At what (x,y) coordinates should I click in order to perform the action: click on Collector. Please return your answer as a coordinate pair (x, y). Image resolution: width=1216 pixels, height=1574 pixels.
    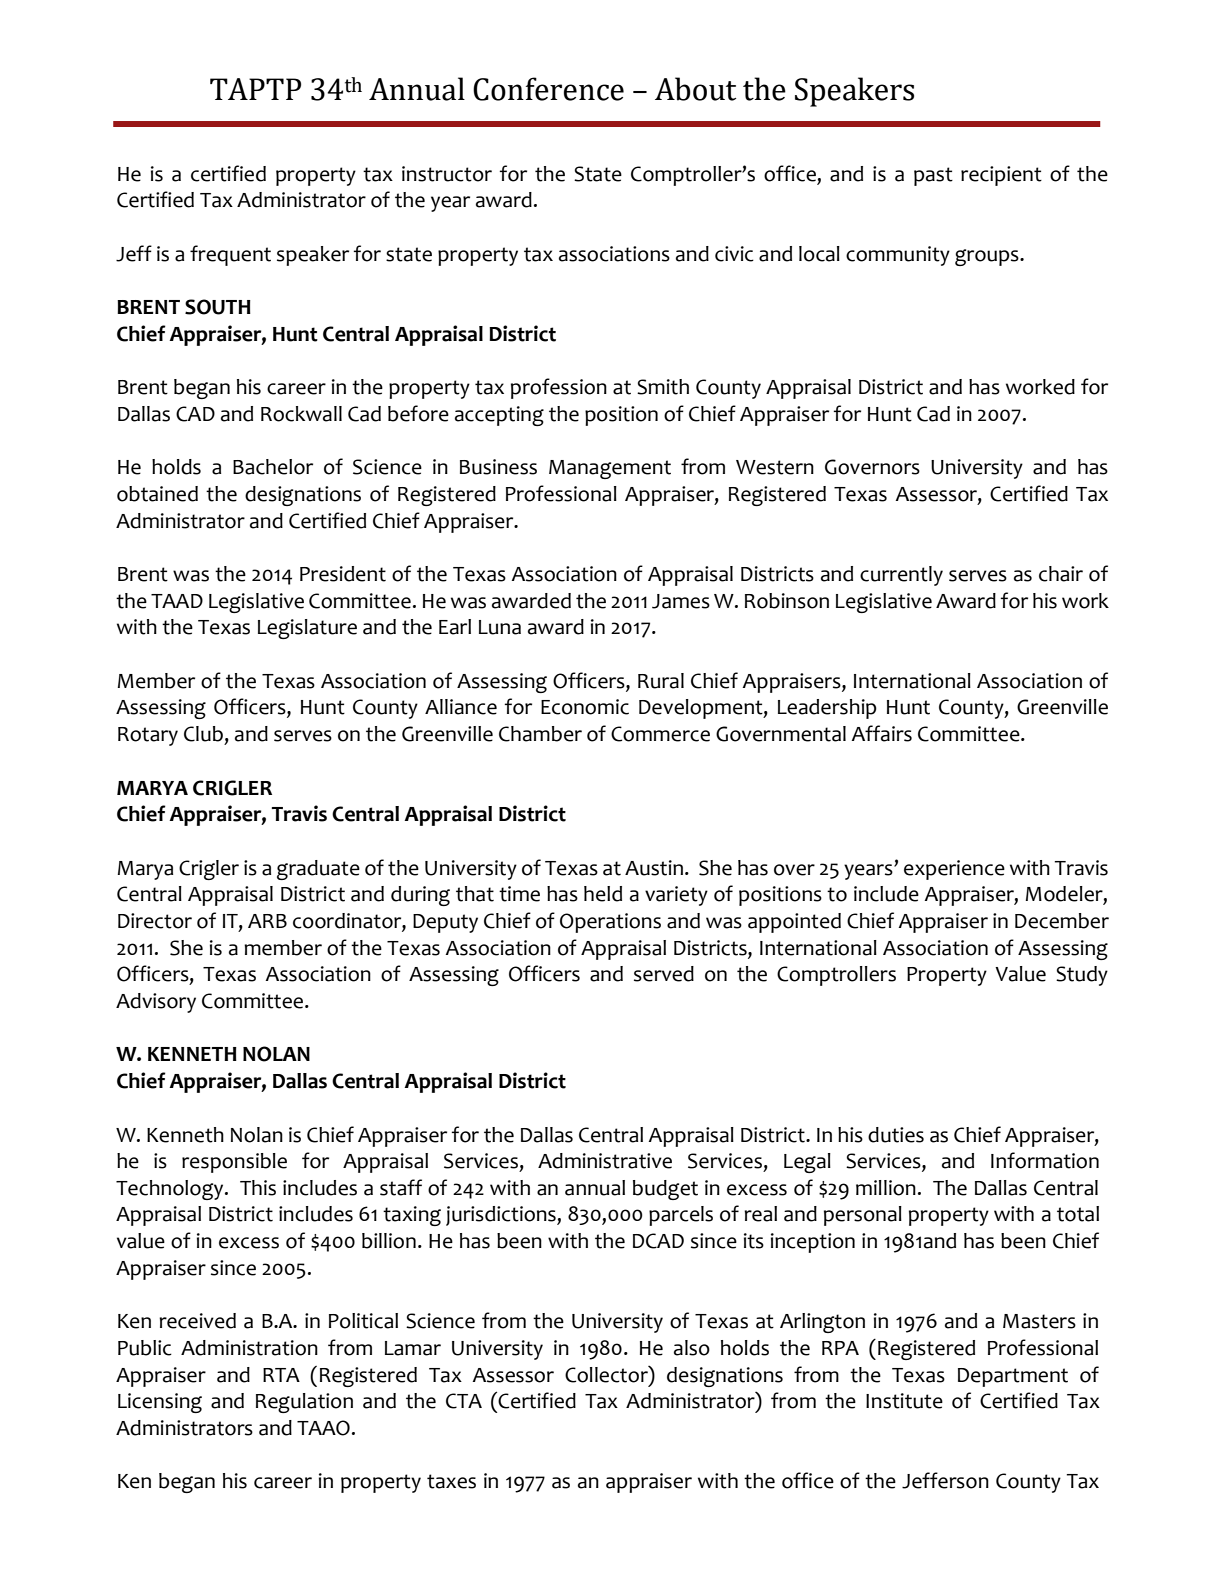
    Looking at the image, I should click on (607, 1374).
